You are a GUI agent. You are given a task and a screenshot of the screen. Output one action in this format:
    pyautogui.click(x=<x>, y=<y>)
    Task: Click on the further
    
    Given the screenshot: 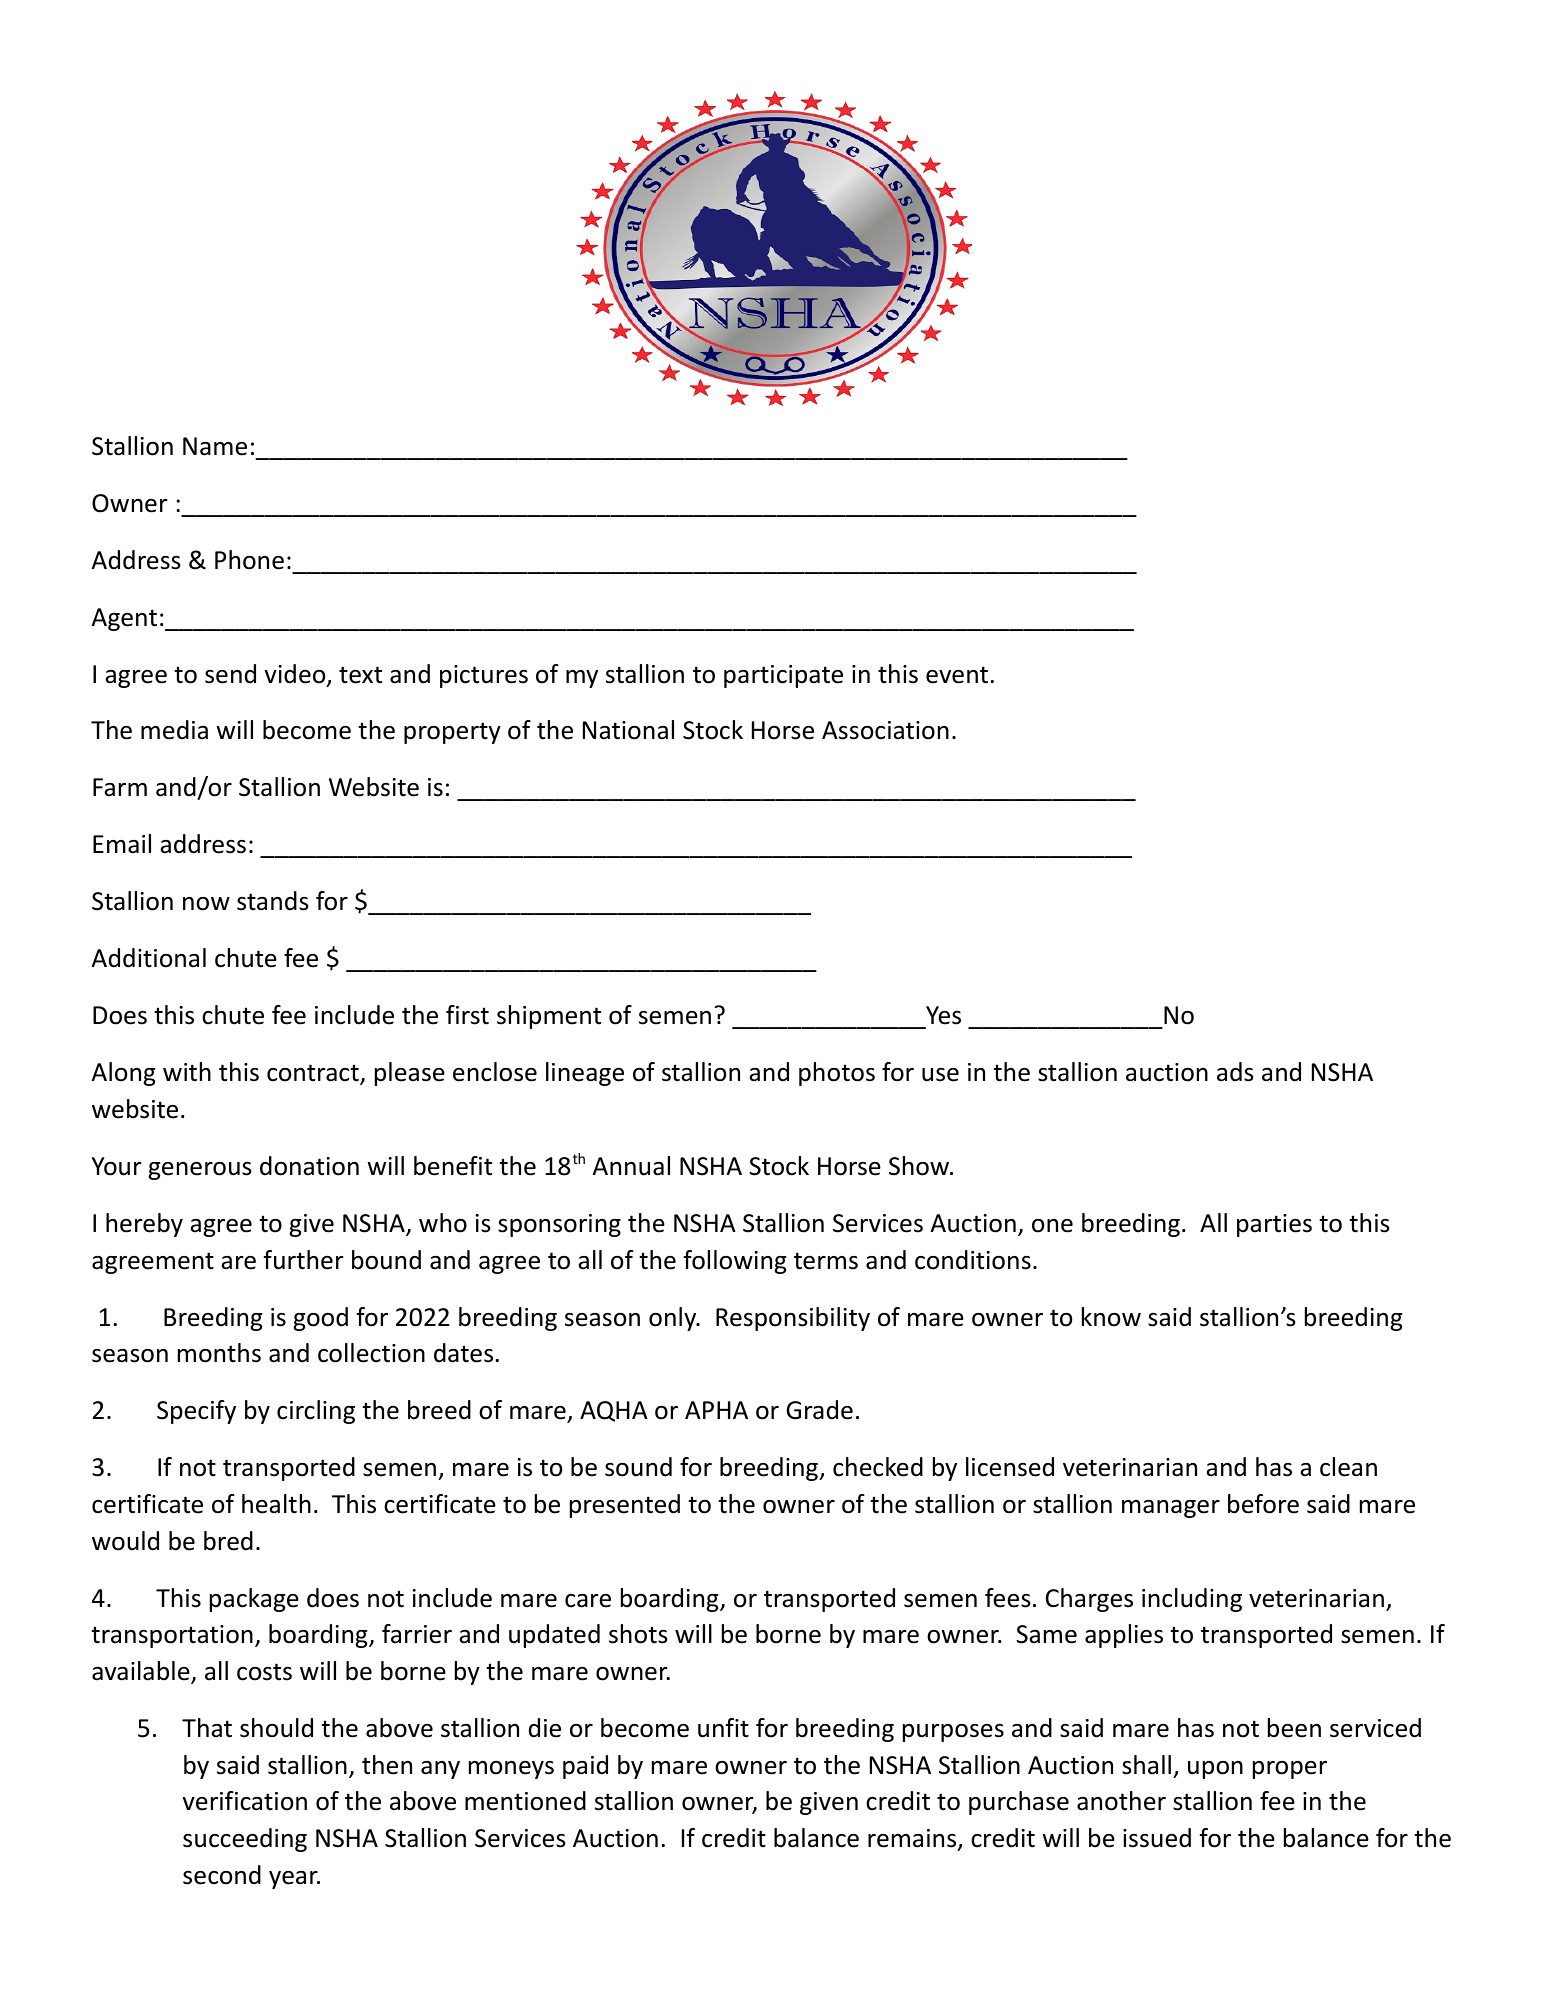 What is the action you would take?
    pyautogui.click(x=304, y=1260)
